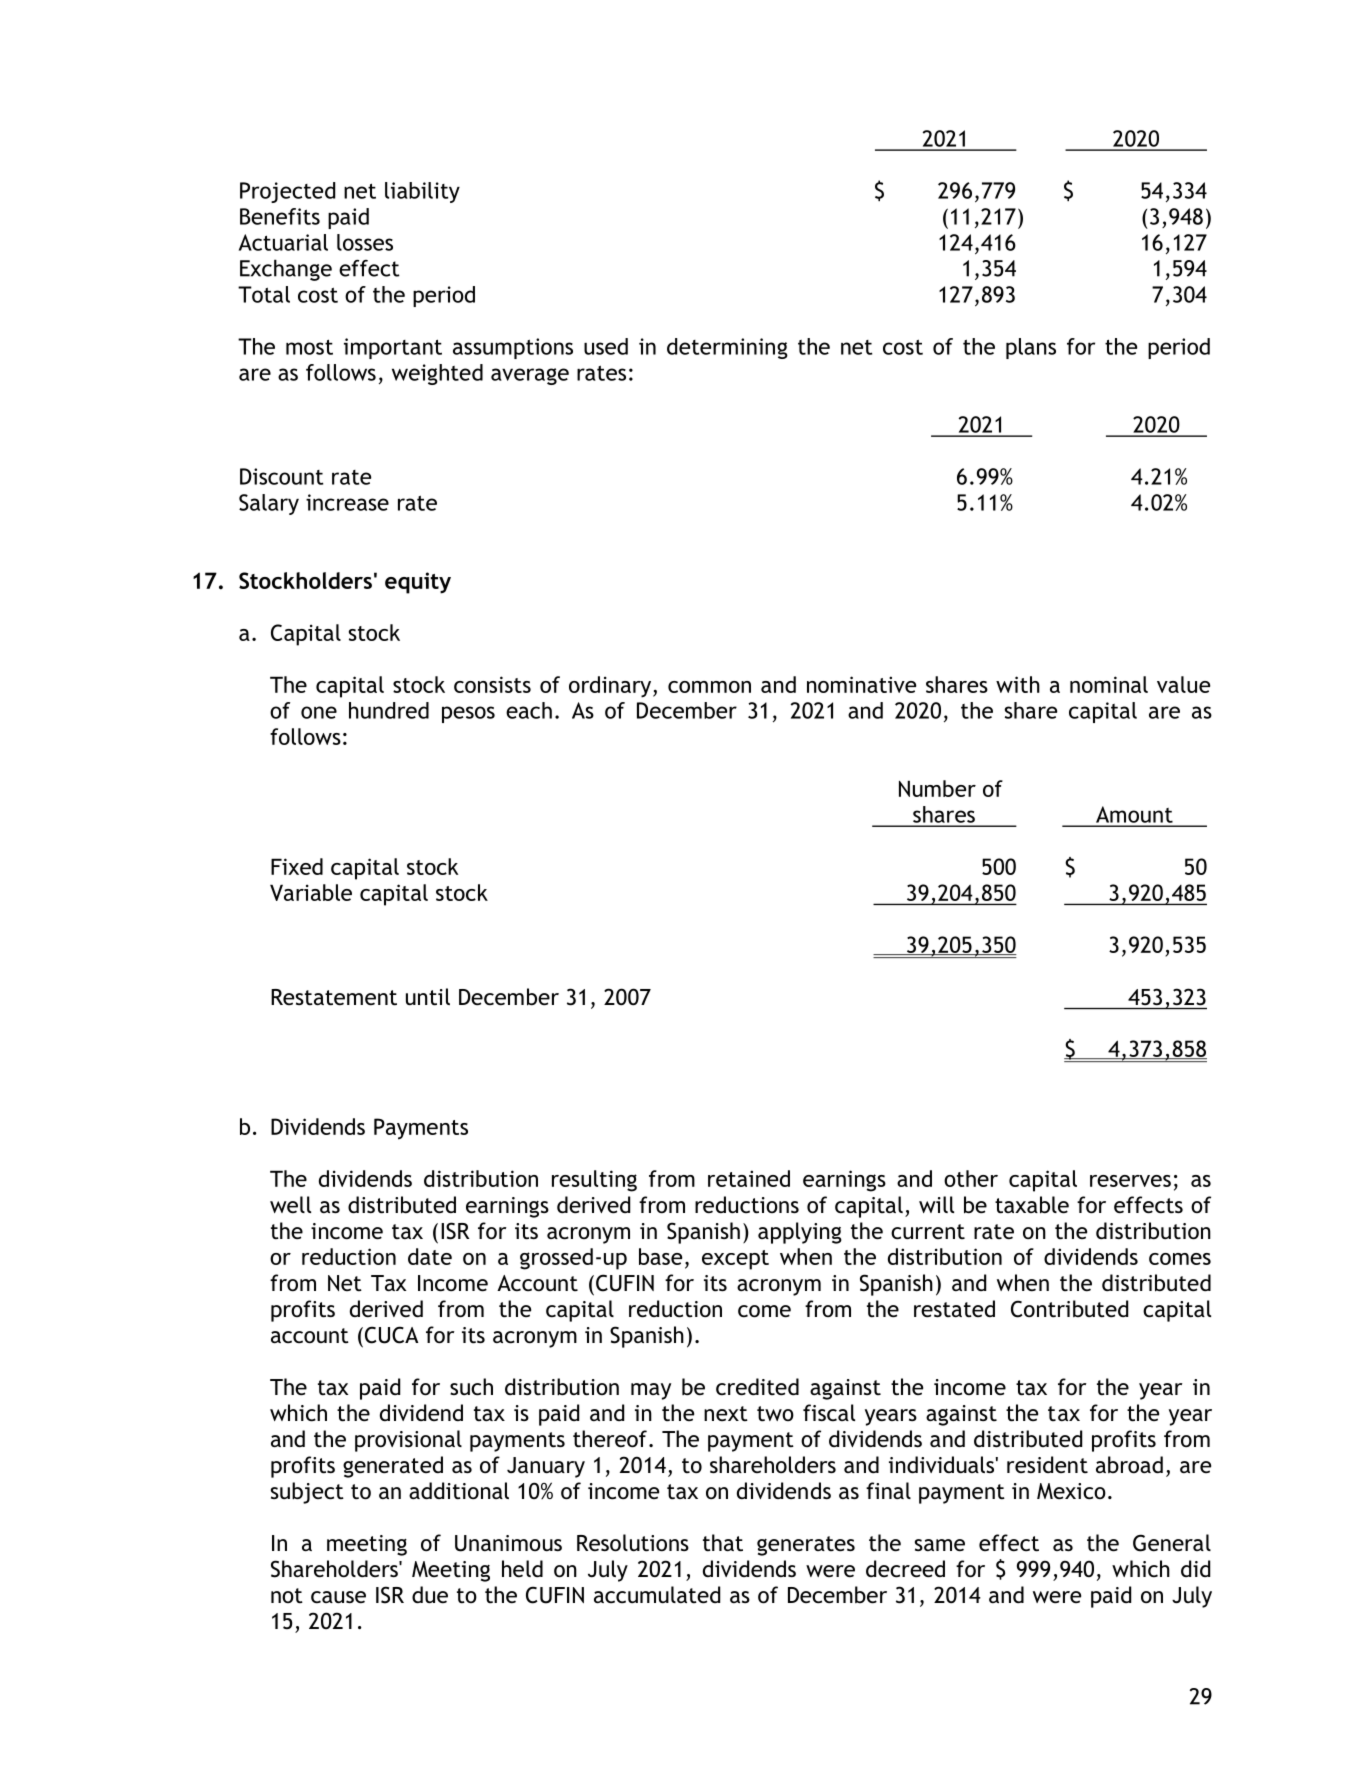  What do you see at coordinates (723, 1543) in the page?
I see `that` at bounding box center [723, 1543].
